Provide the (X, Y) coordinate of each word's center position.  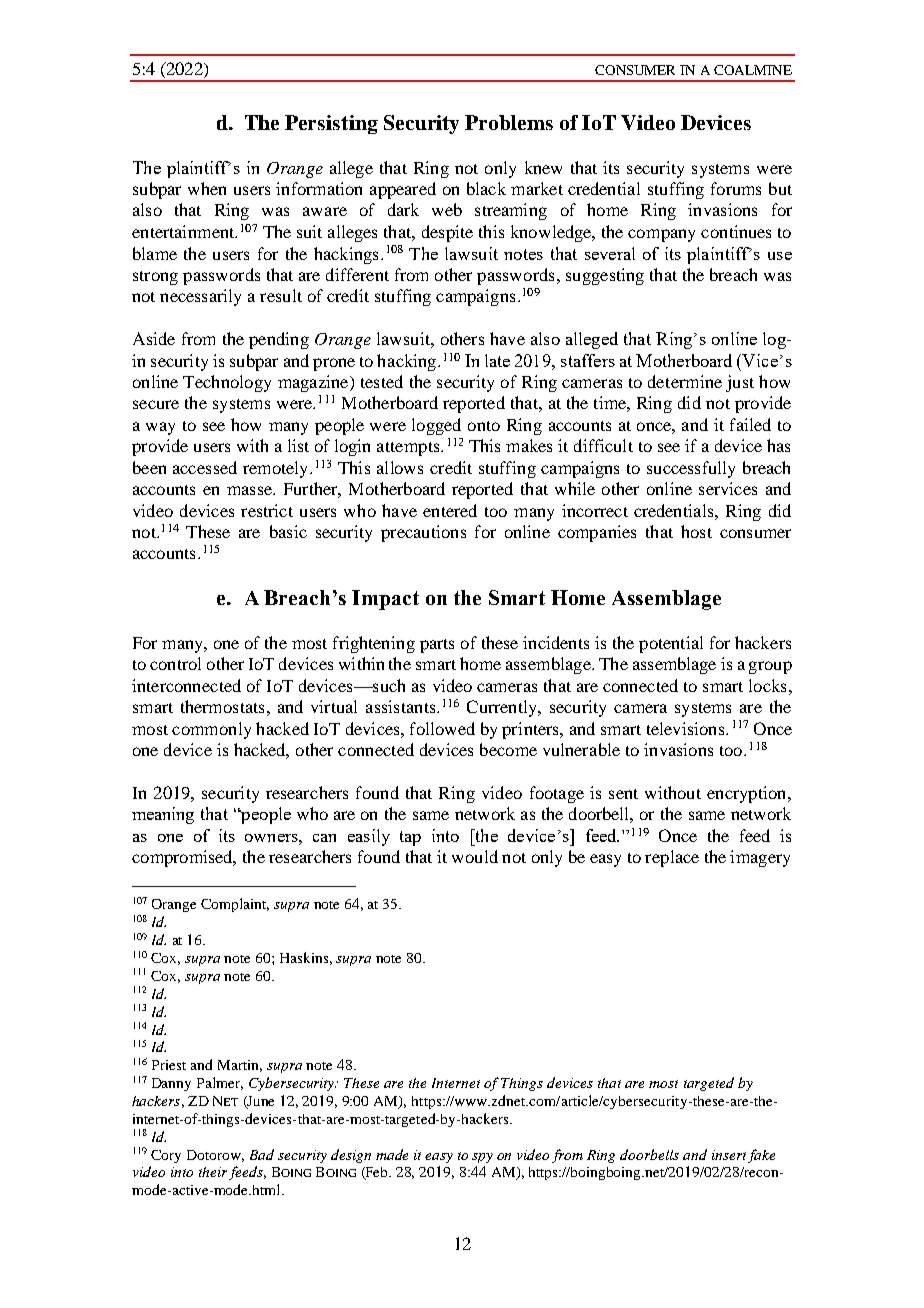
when (207, 188)
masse (250, 490)
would (475, 856)
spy (482, 1158)
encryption (748, 794)
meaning (163, 815)
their (213, 1172)
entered (450, 510)
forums (736, 188)
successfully (691, 469)
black (486, 188)
